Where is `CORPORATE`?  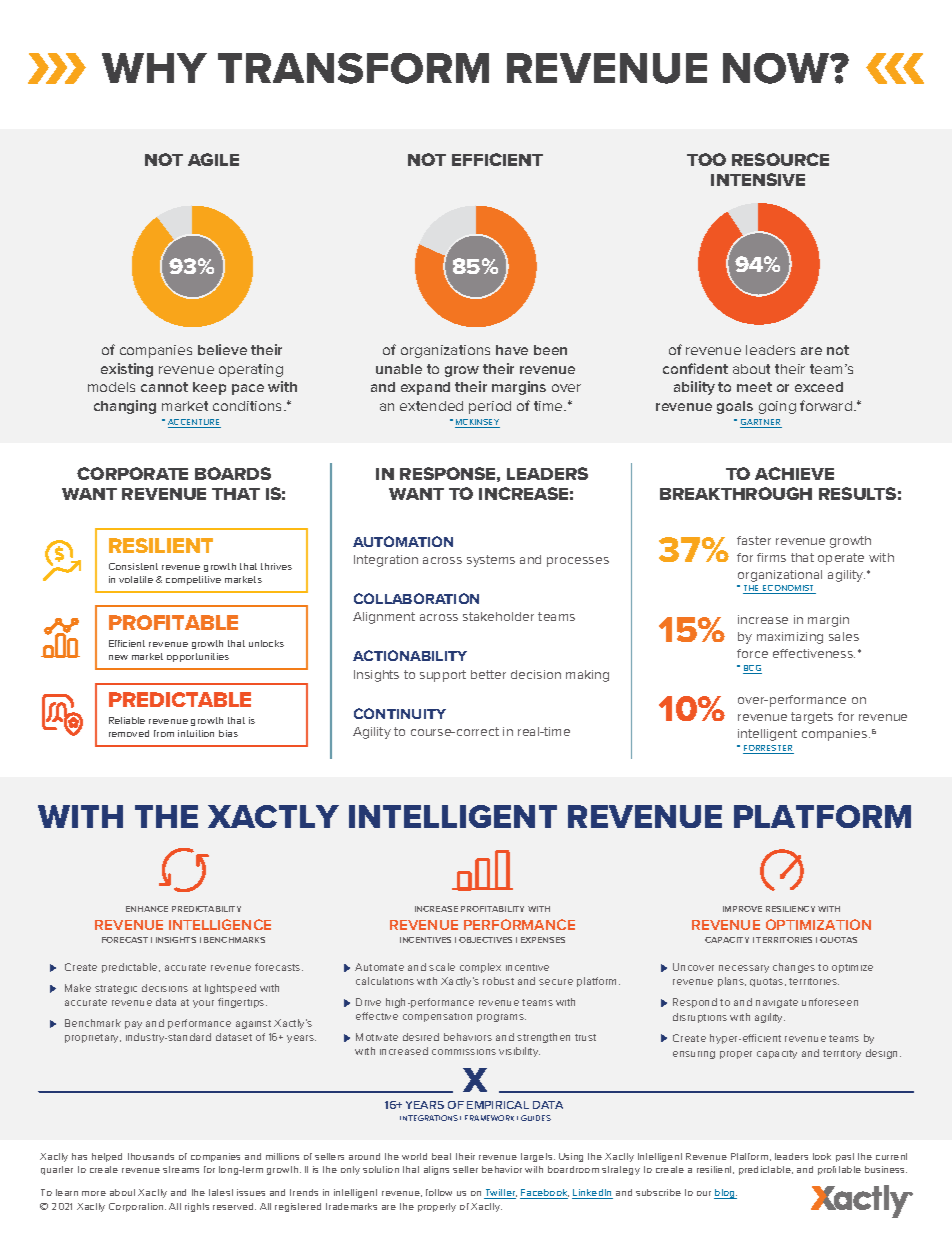 CORPORATE is located at coordinates (132, 473).
